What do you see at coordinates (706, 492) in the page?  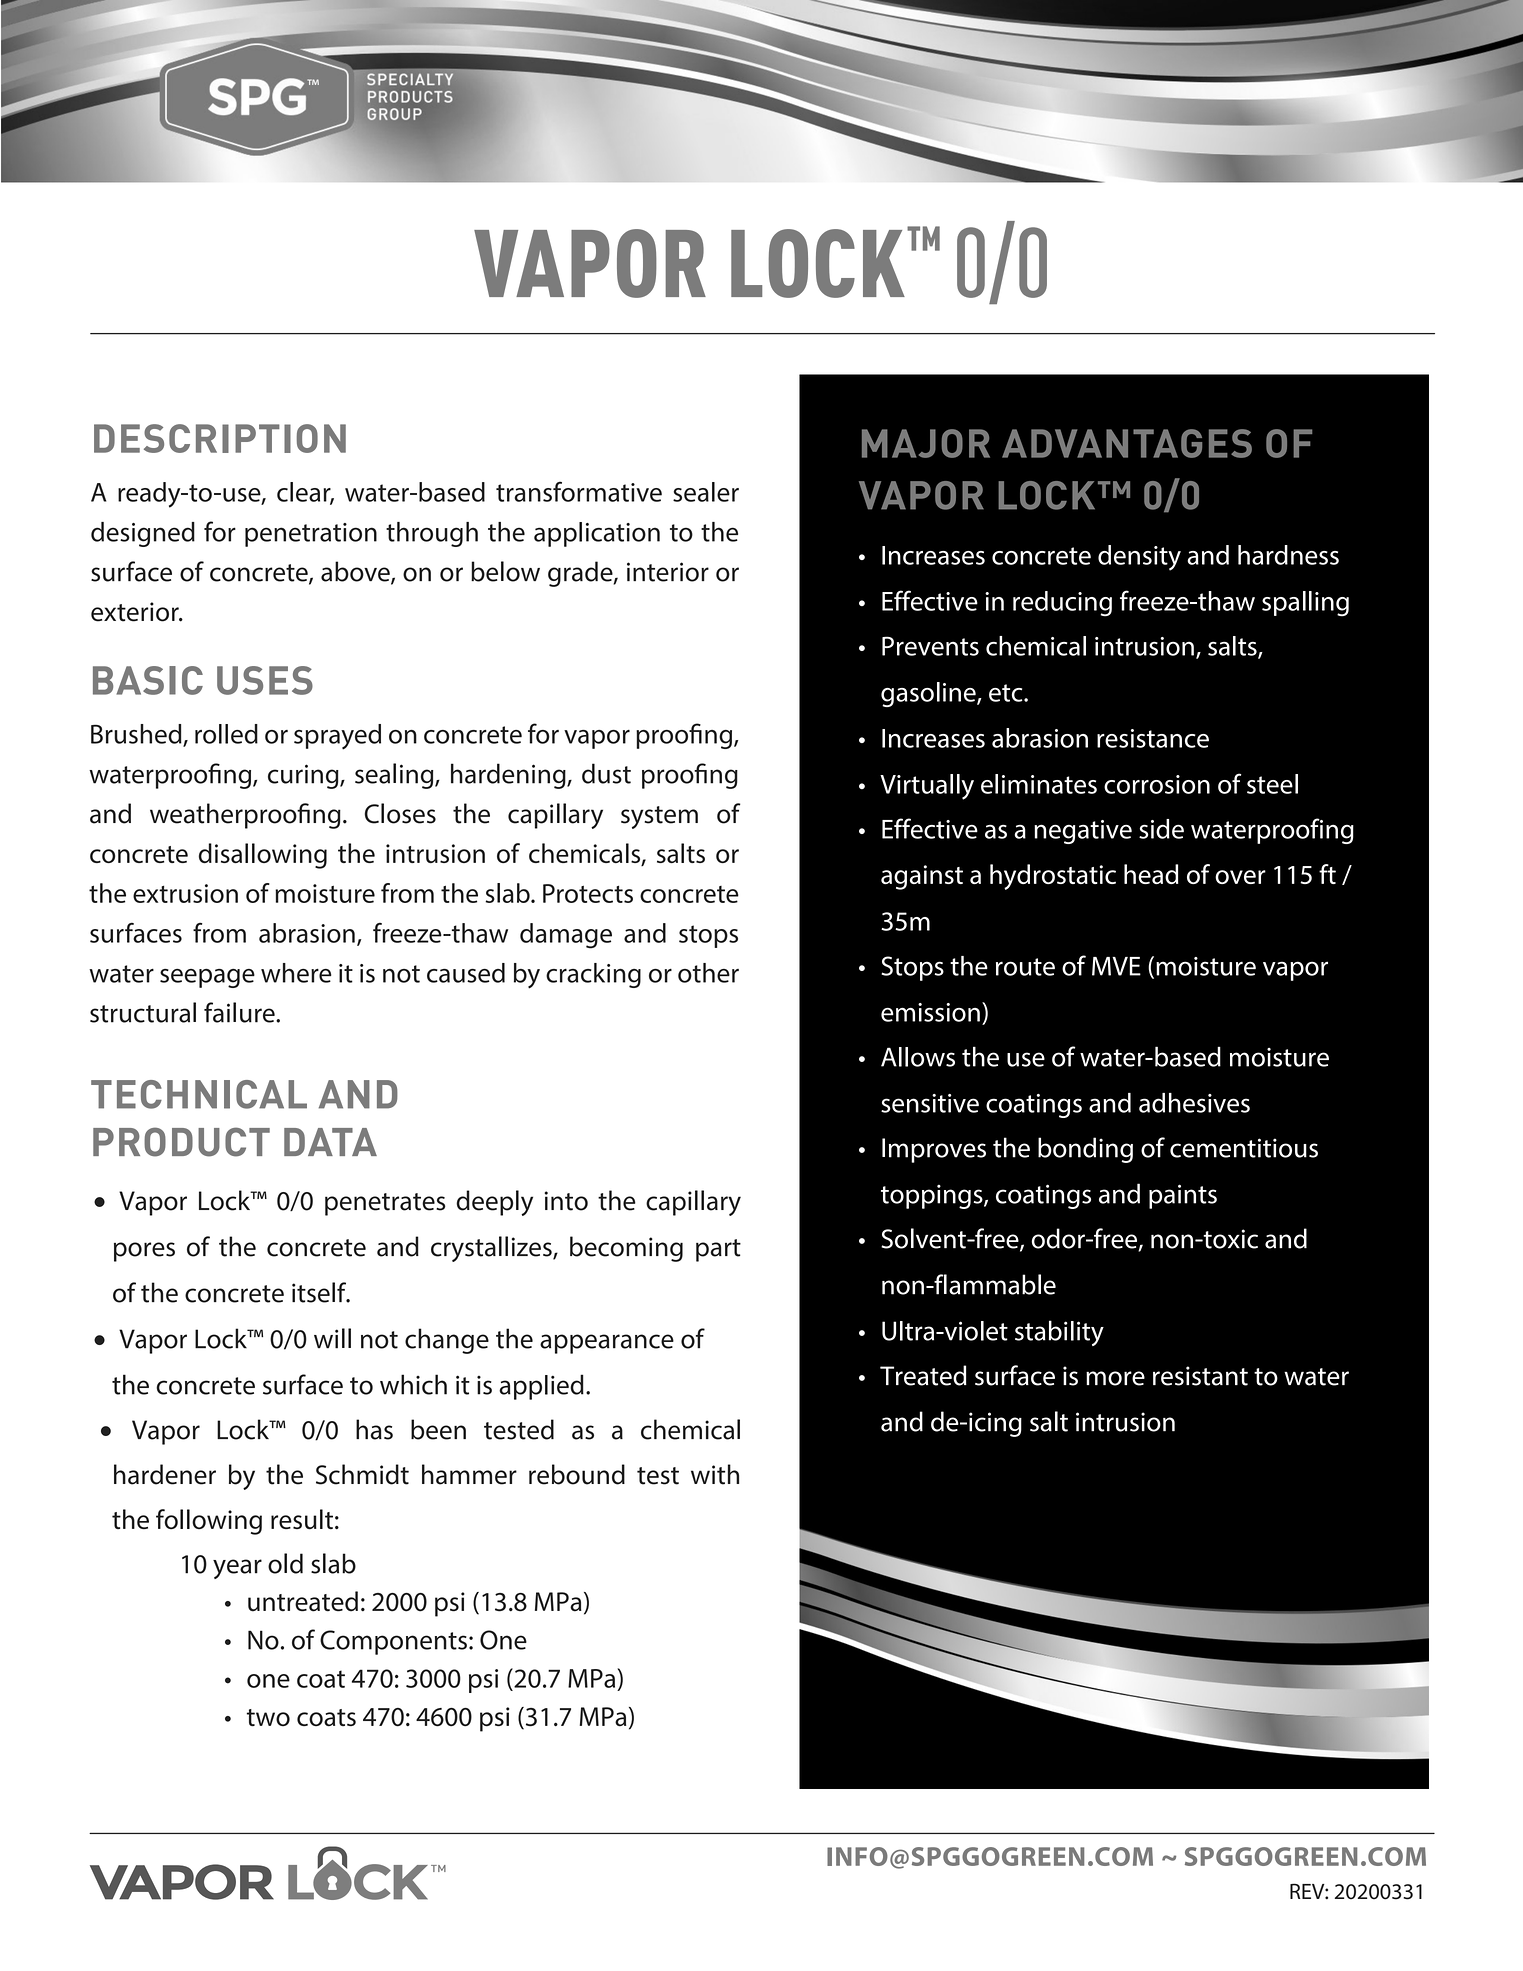 I see `sealer` at bounding box center [706, 492].
